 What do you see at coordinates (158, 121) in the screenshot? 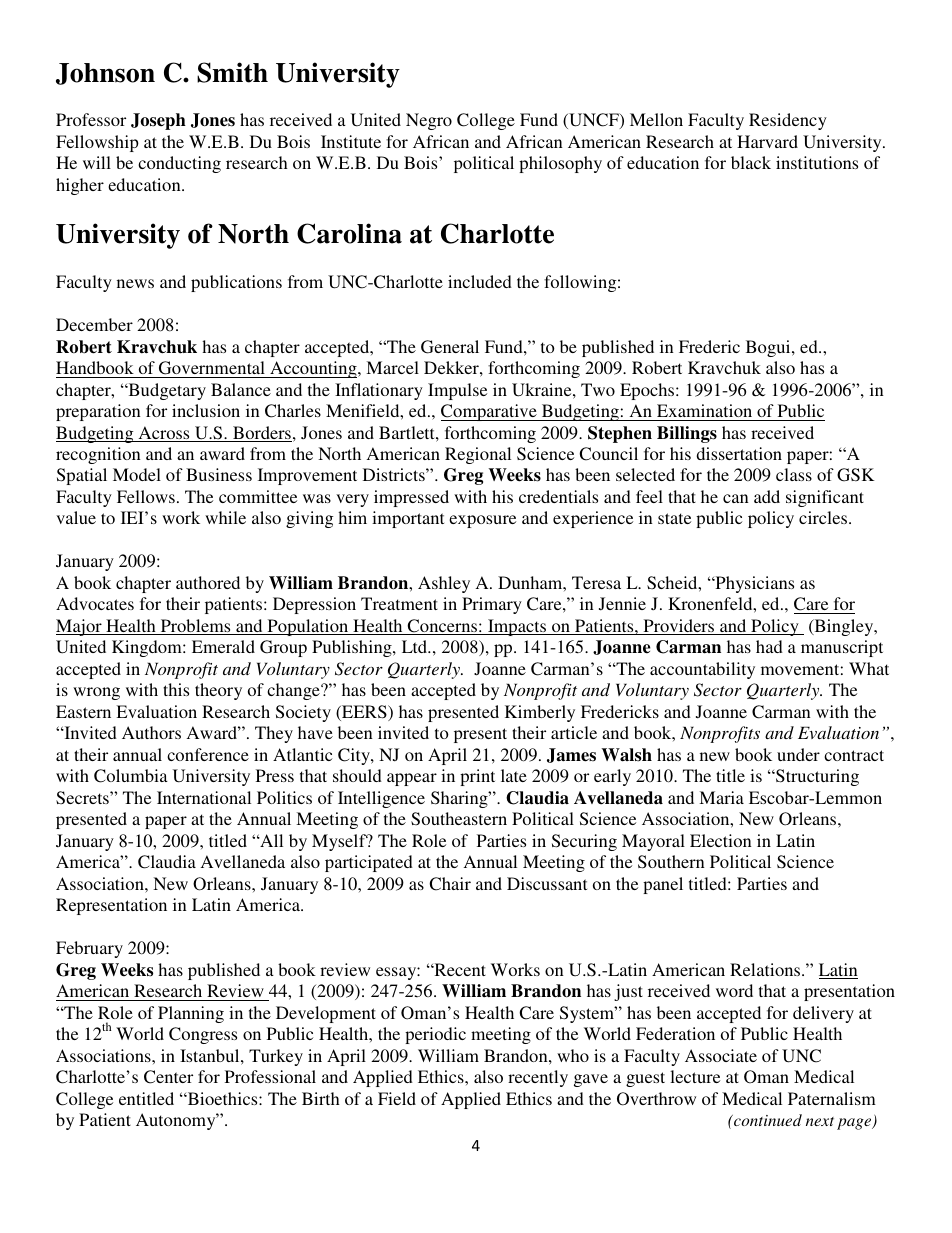
I see `Joseph` at bounding box center [158, 121].
